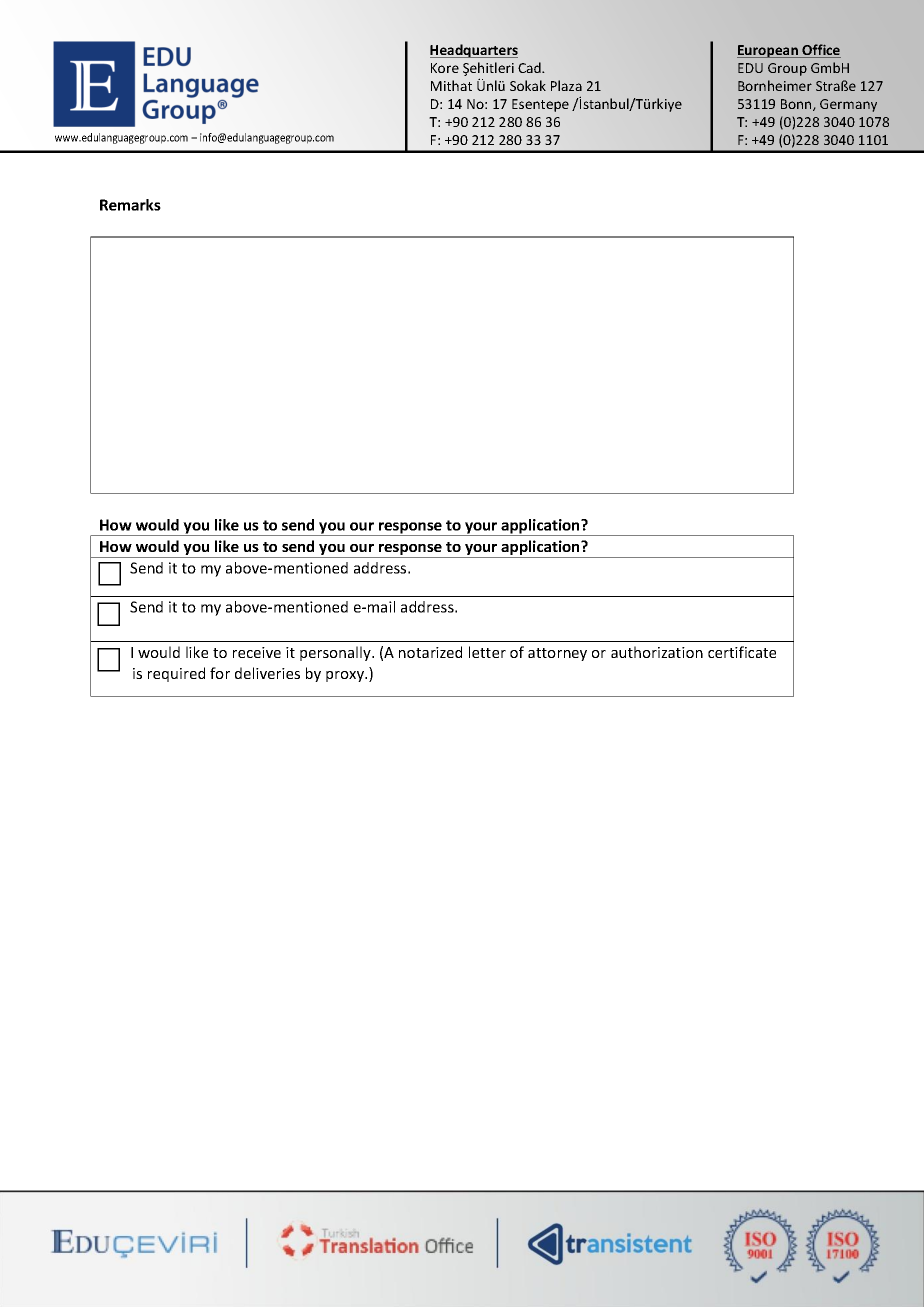  Describe the element at coordinates (768, 51) in the screenshot. I see `European` at that location.
